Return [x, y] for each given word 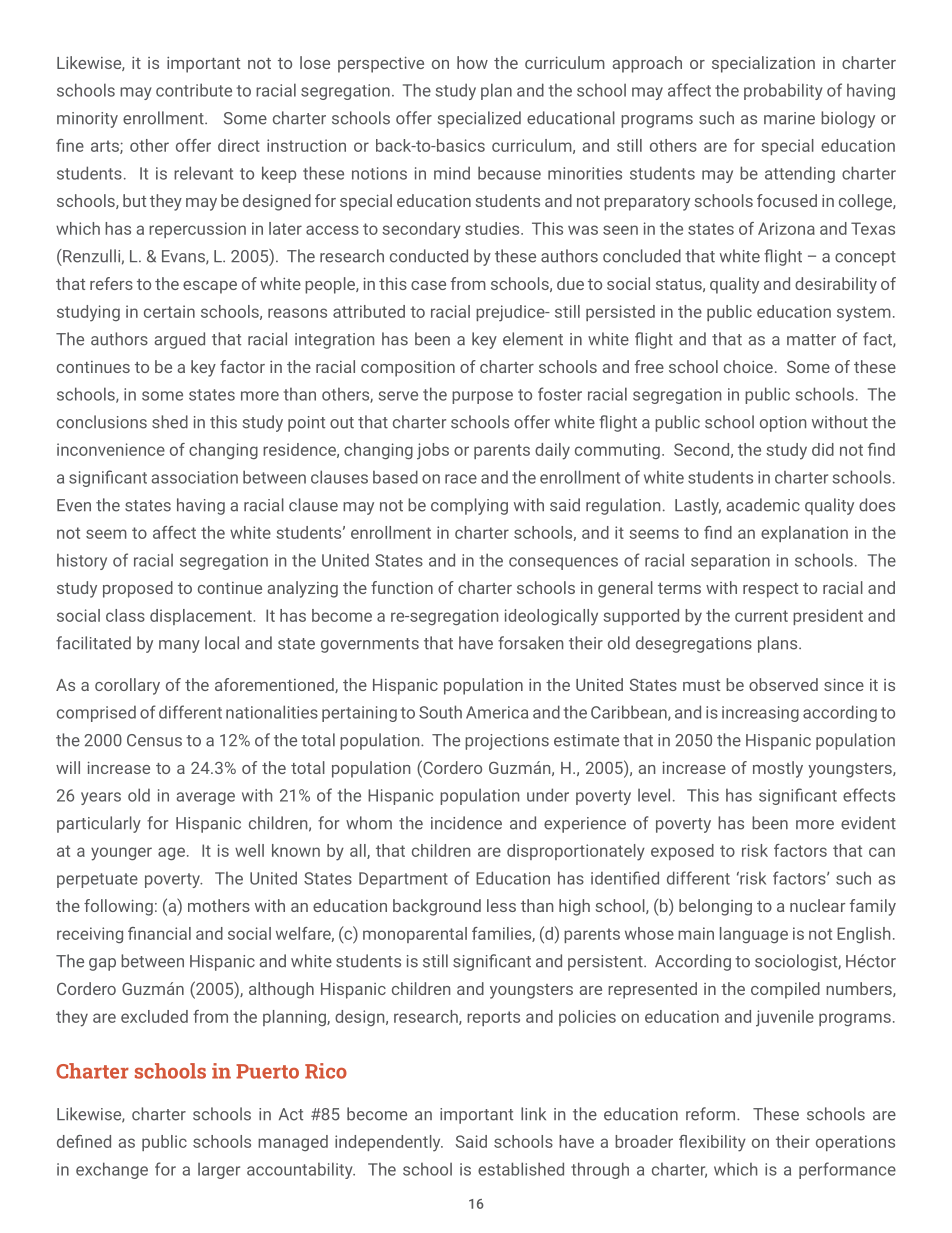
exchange [112, 1170]
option [783, 424]
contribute [194, 90]
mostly [778, 769]
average [206, 798]
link [533, 1113]
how [472, 62]
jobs [433, 451]
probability [783, 91]
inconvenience [111, 449]
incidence [466, 823]
